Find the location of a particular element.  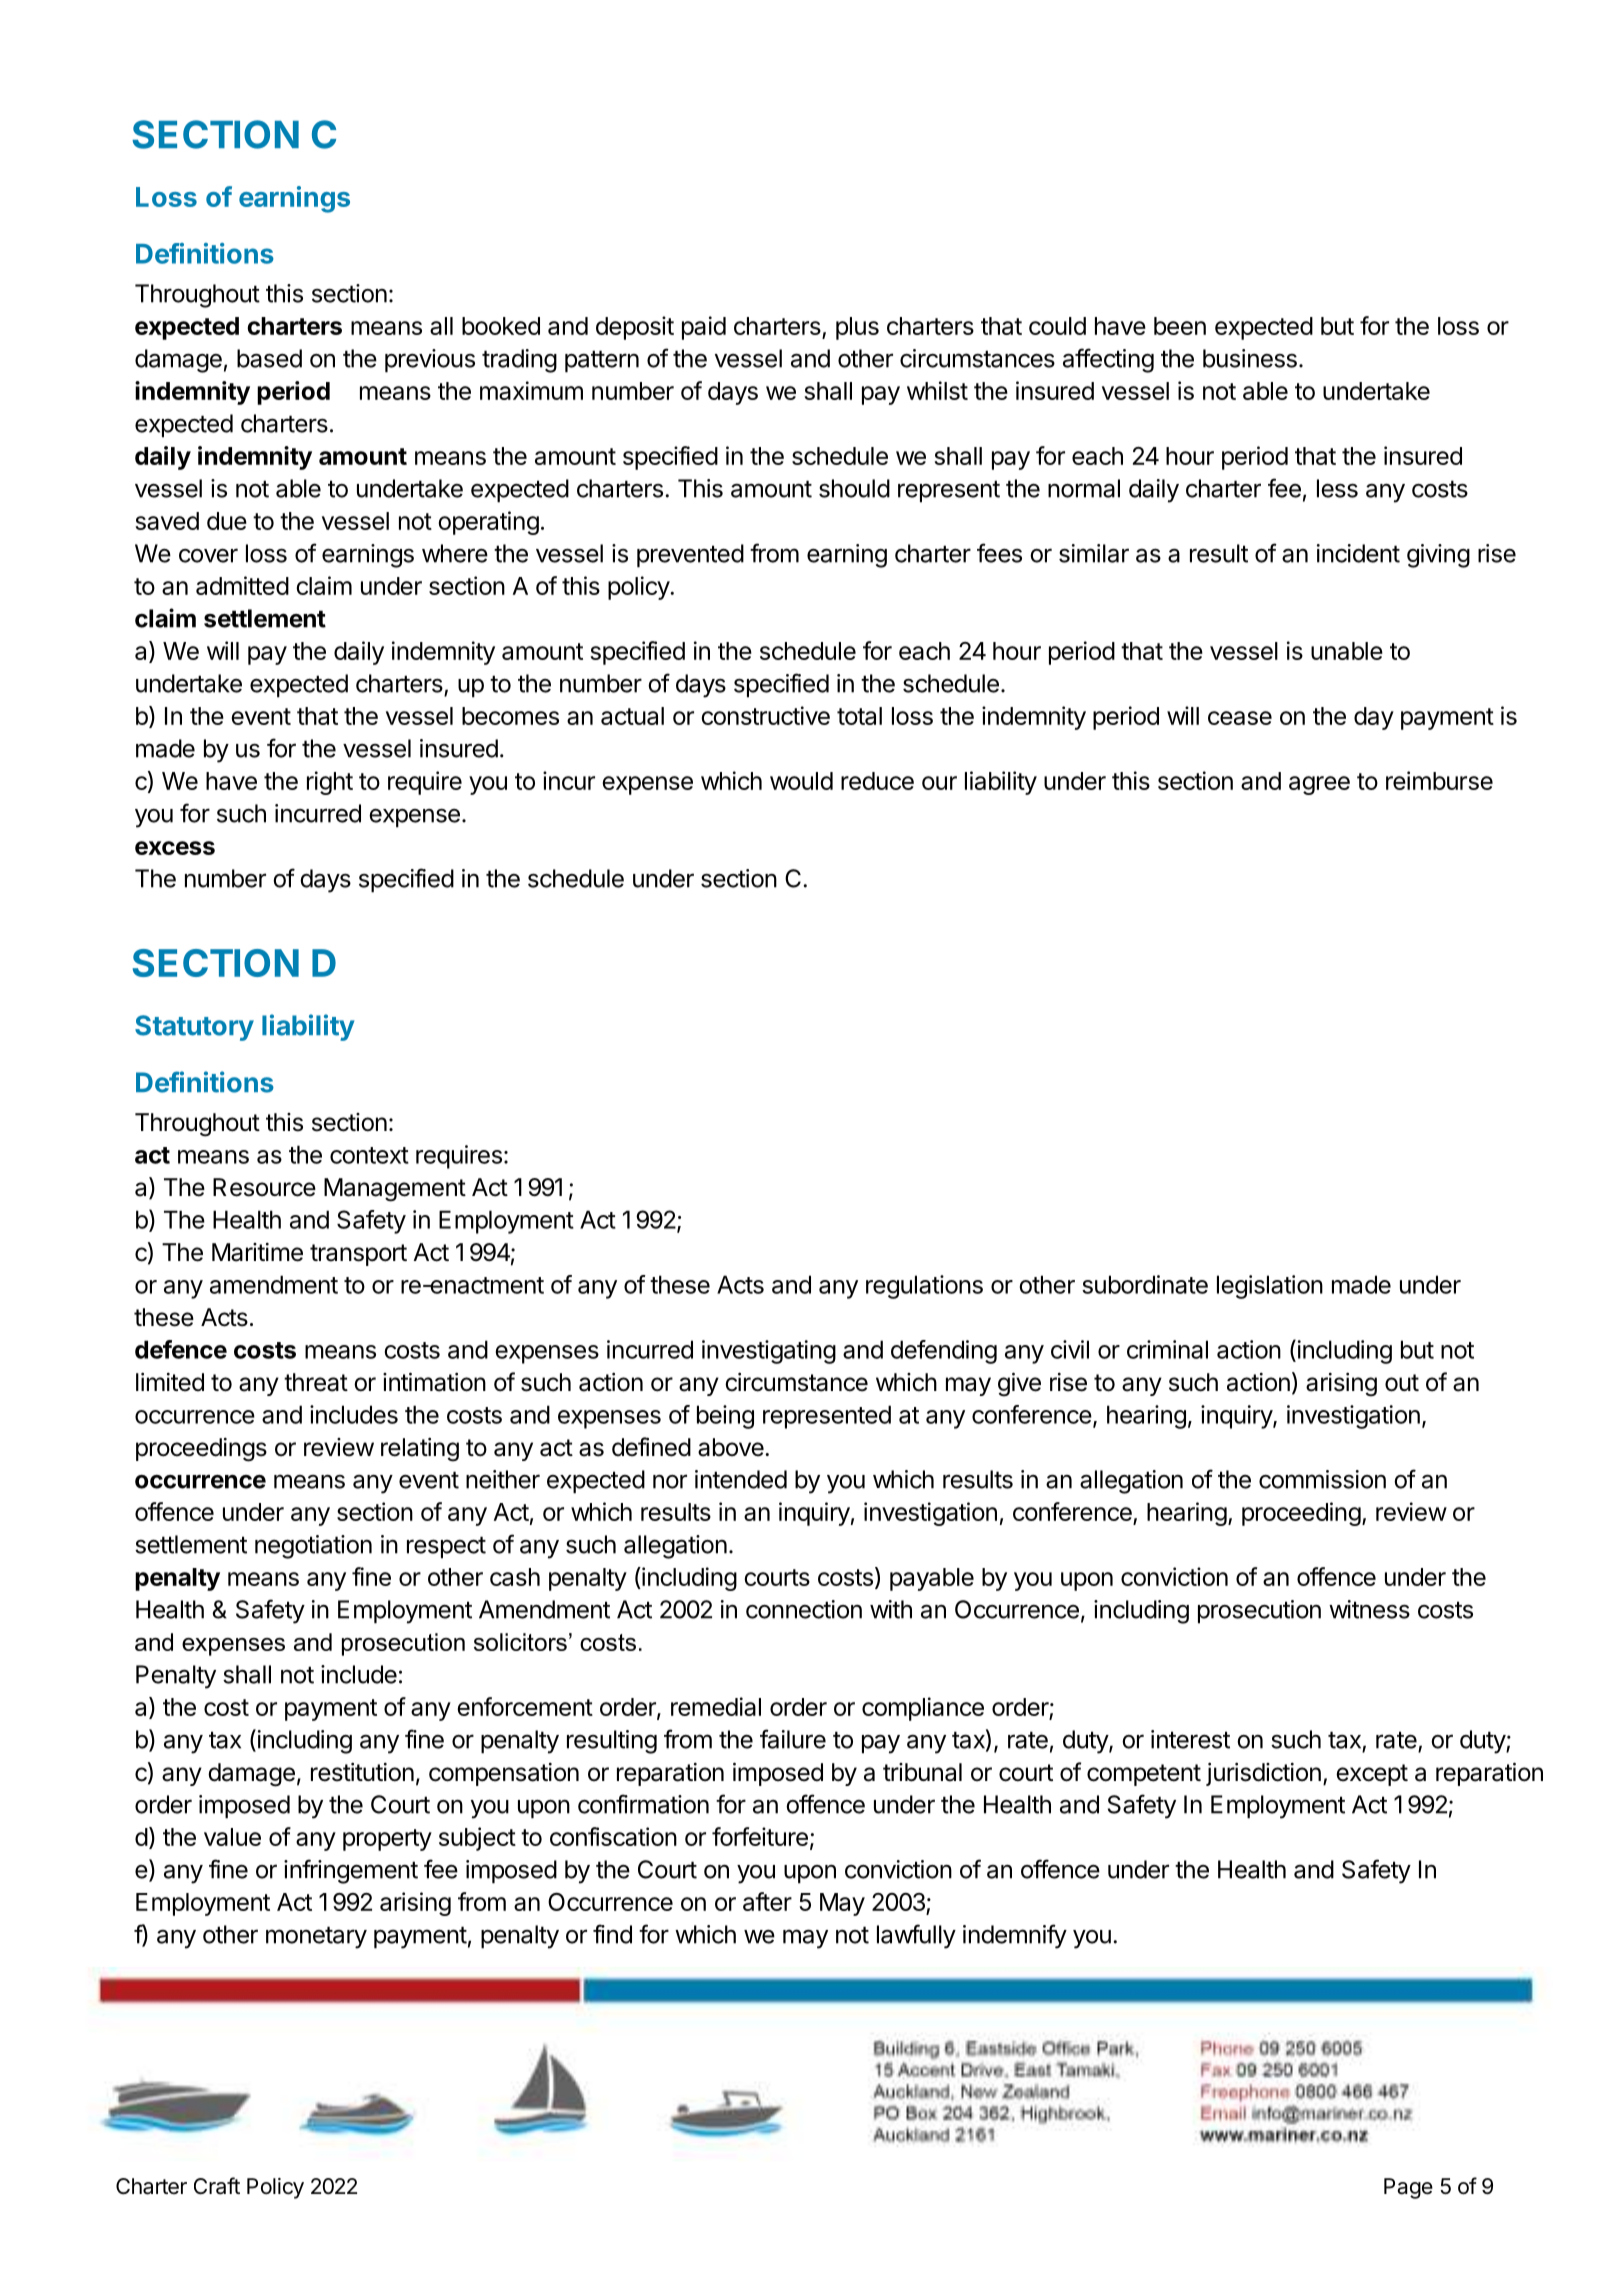

regulations is located at coordinates (924, 1287).
